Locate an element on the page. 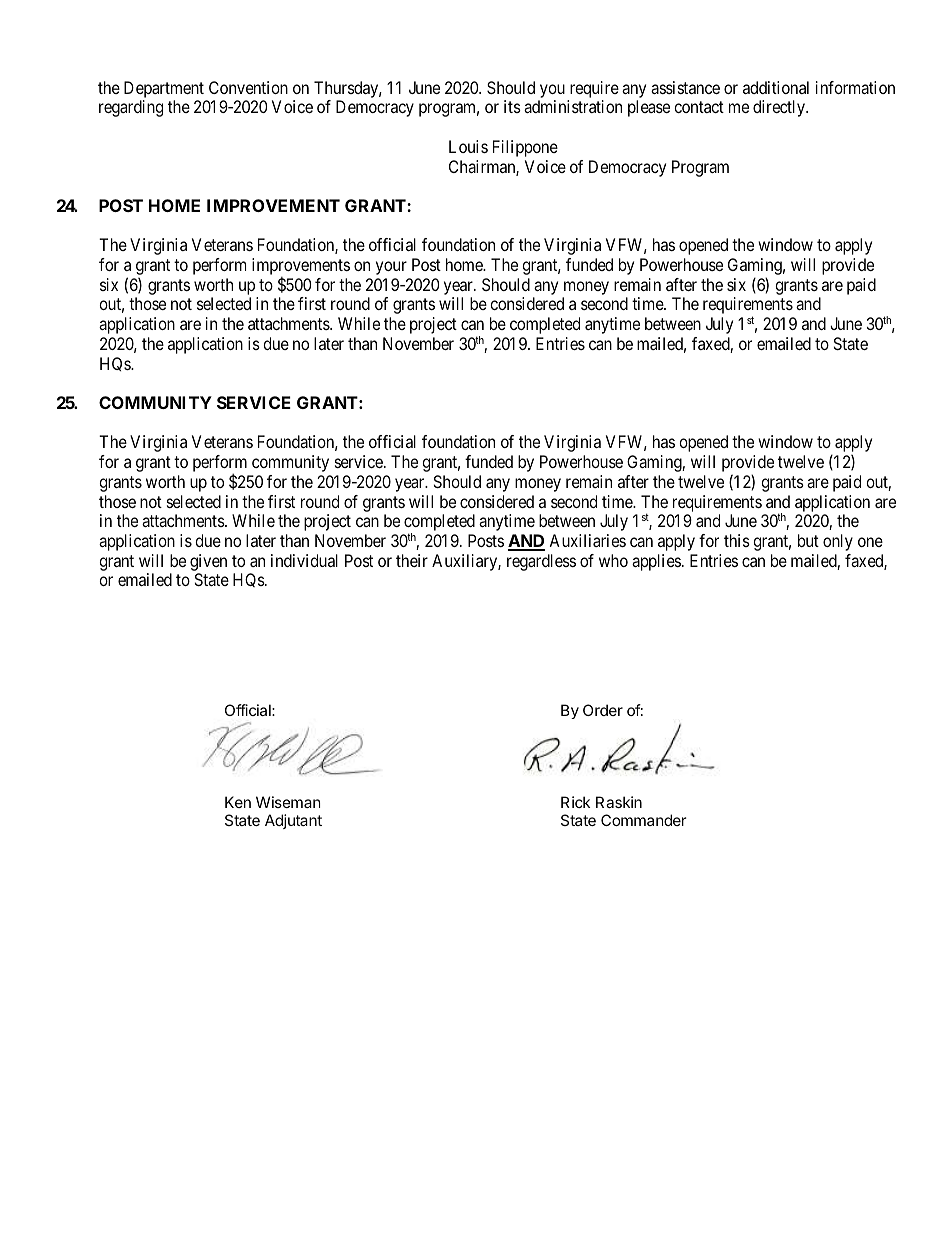 The width and height of the image is (952, 1233). Louis is located at coordinates (468, 146).
